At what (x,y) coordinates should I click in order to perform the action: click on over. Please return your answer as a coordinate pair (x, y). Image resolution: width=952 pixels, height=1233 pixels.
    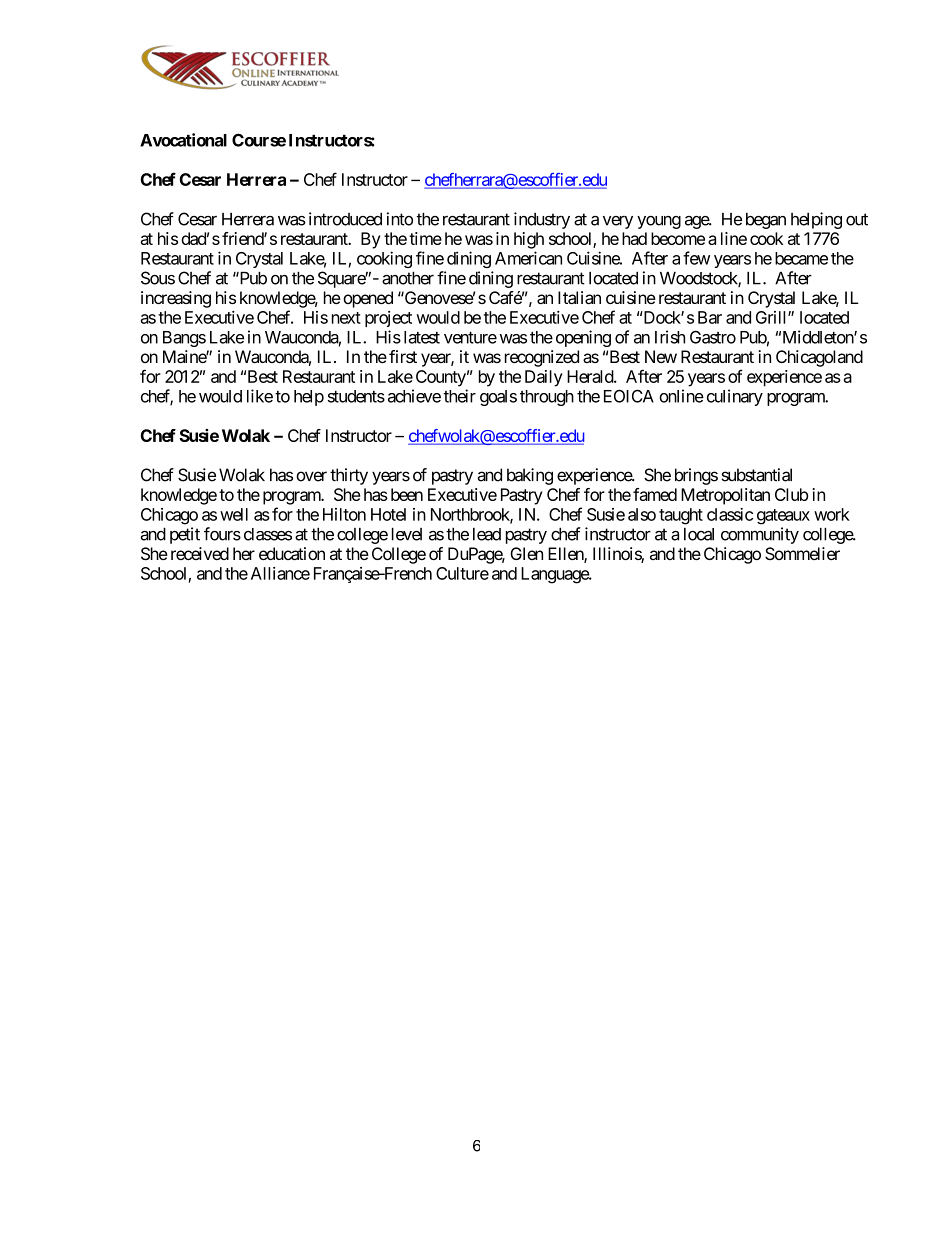
    Looking at the image, I should click on (311, 476).
